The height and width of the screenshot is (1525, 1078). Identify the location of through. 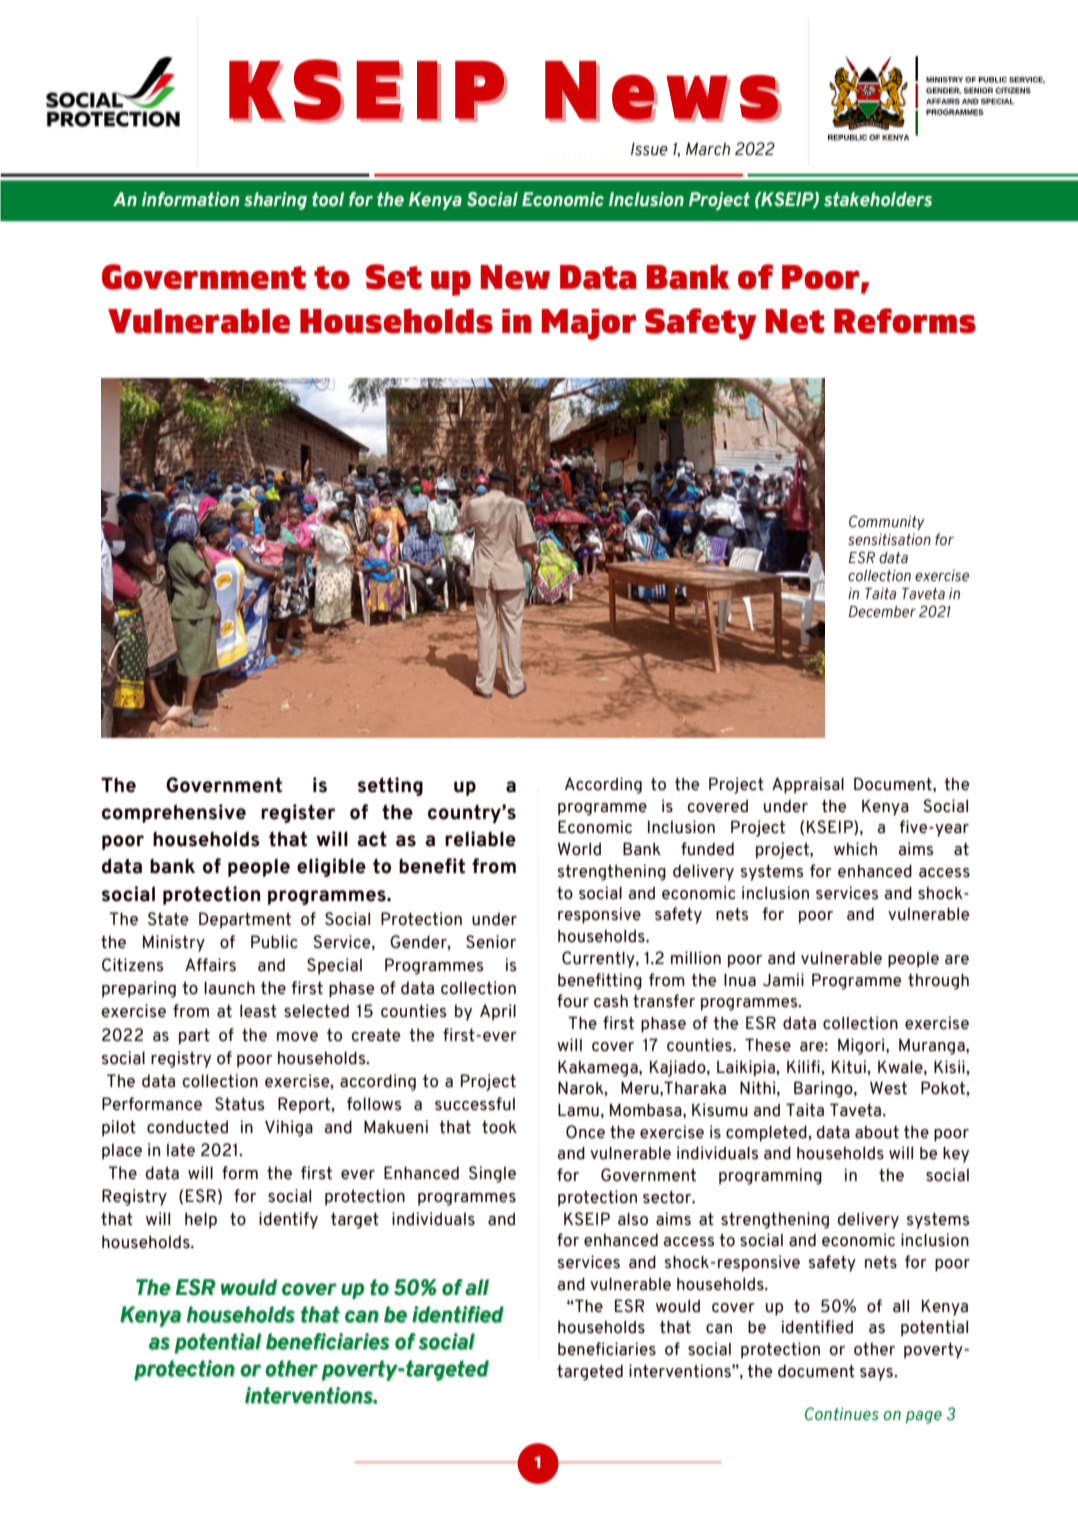
(938, 981).
